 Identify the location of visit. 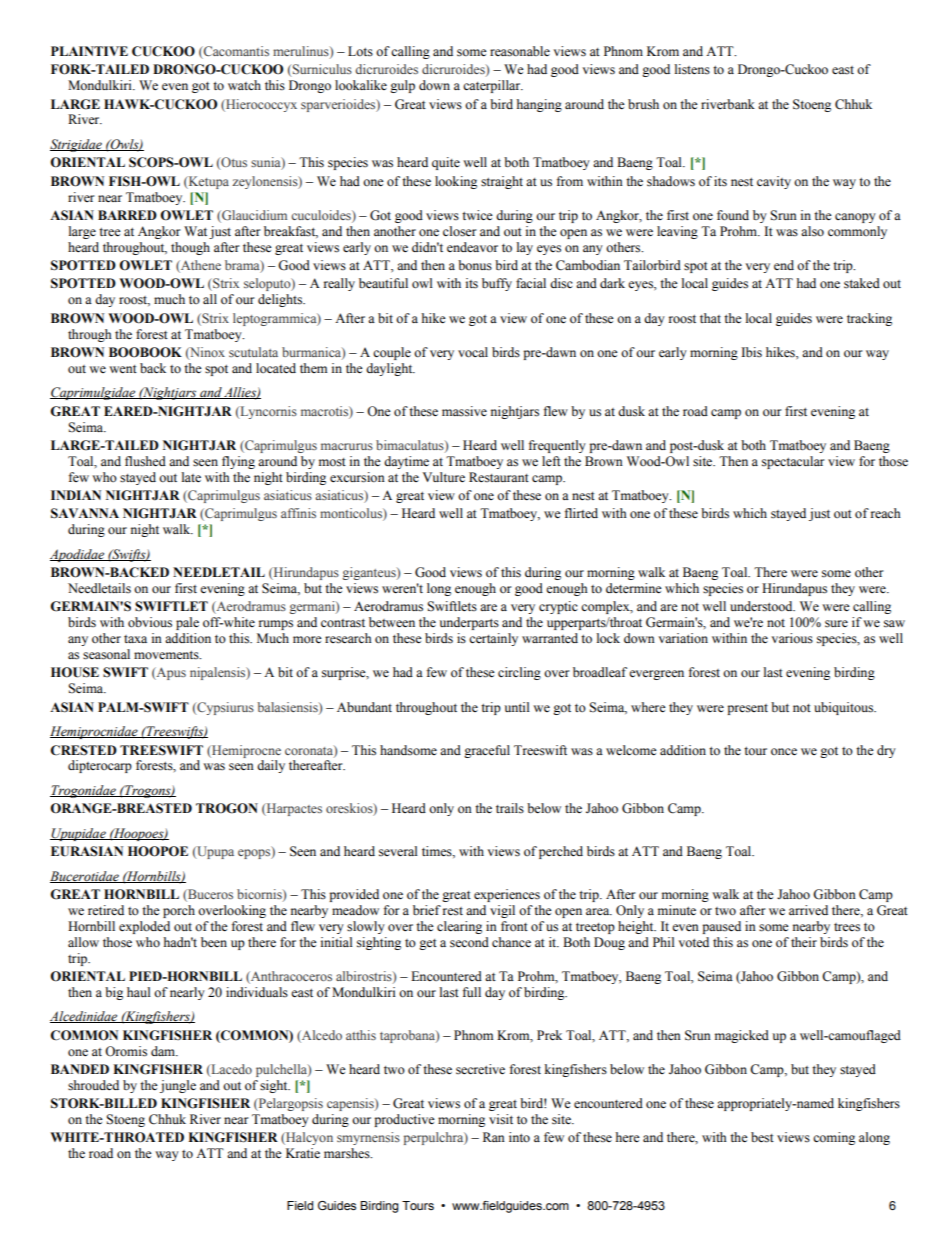
(501, 1119).
